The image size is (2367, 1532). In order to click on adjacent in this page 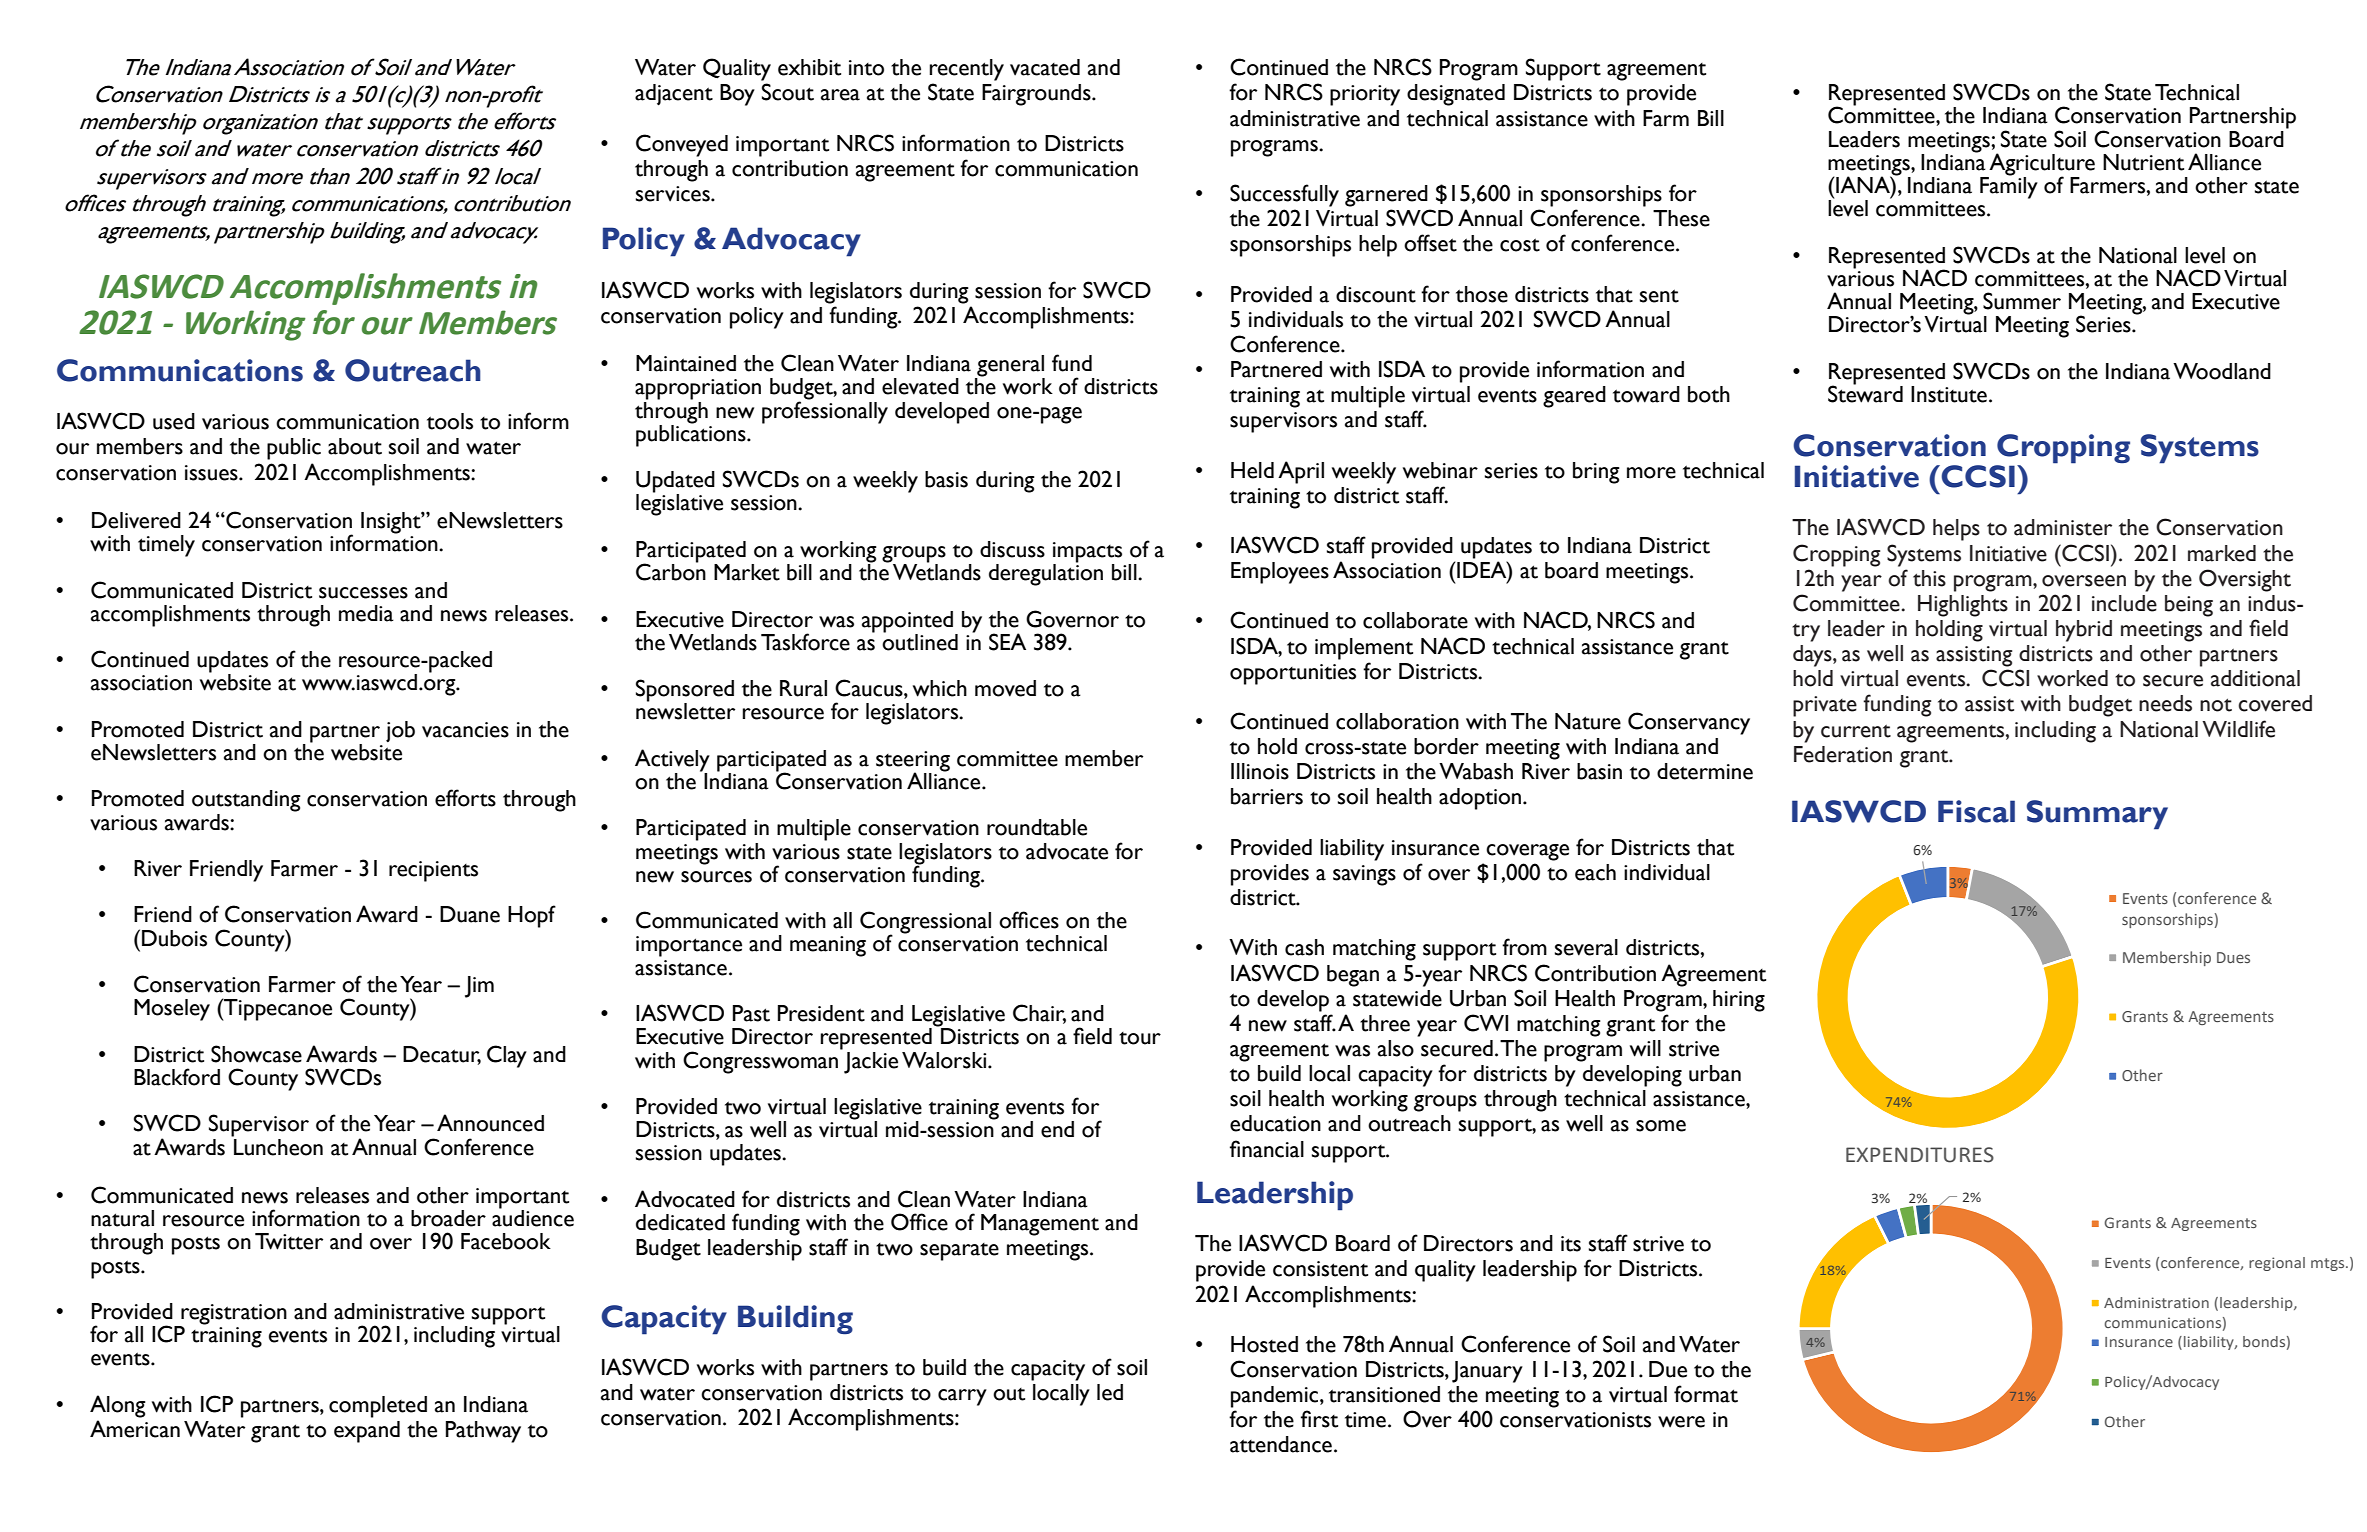, I will do `click(674, 95)`.
